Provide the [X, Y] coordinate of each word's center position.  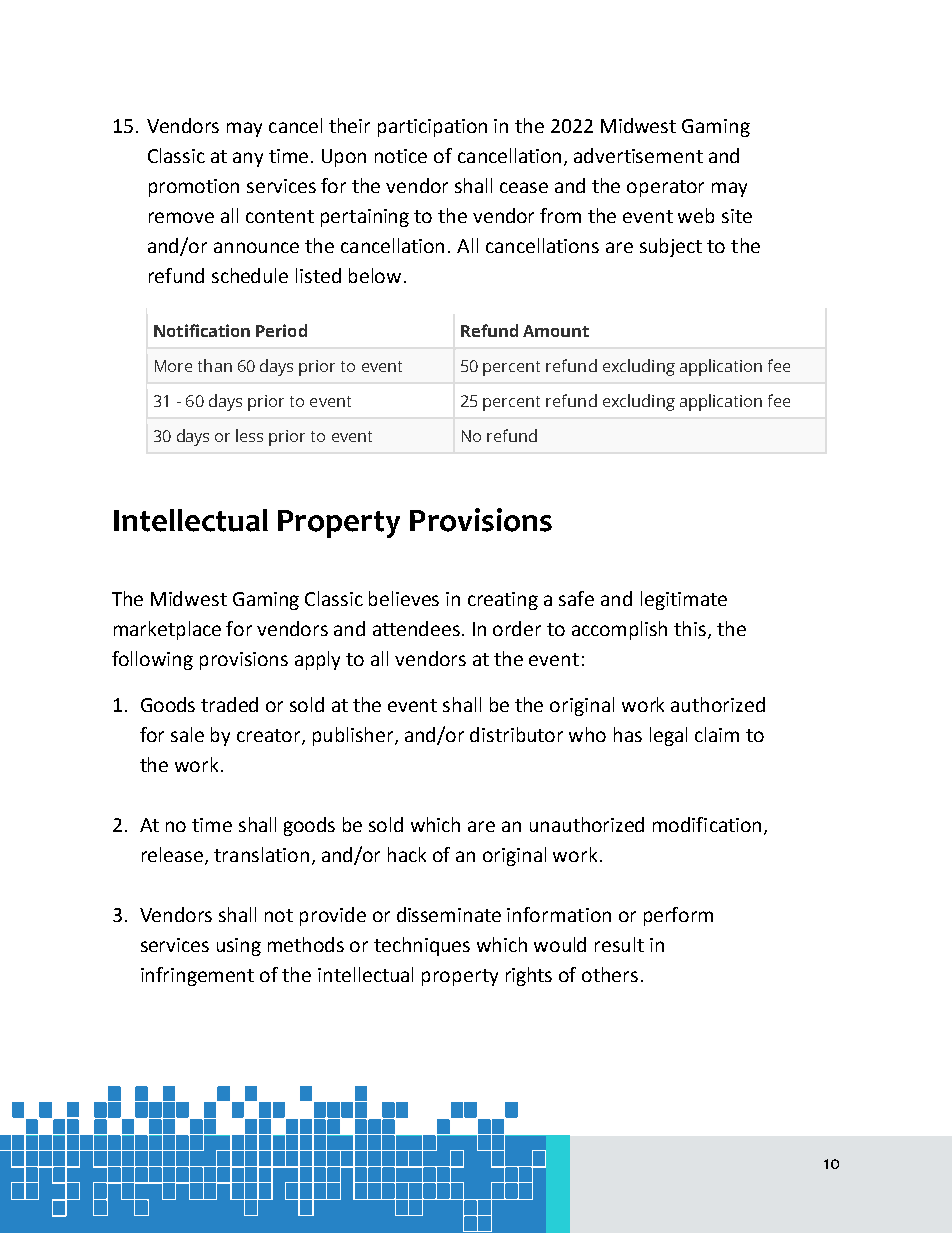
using [239, 947]
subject [671, 247]
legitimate [684, 600]
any [248, 159]
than [215, 365]
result [619, 944]
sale [187, 734]
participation [432, 128]
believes [404, 598]
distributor [516, 734]
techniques [422, 946]
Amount [556, 331]
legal [668, 736]
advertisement [638, 155]
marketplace [167, 630]
